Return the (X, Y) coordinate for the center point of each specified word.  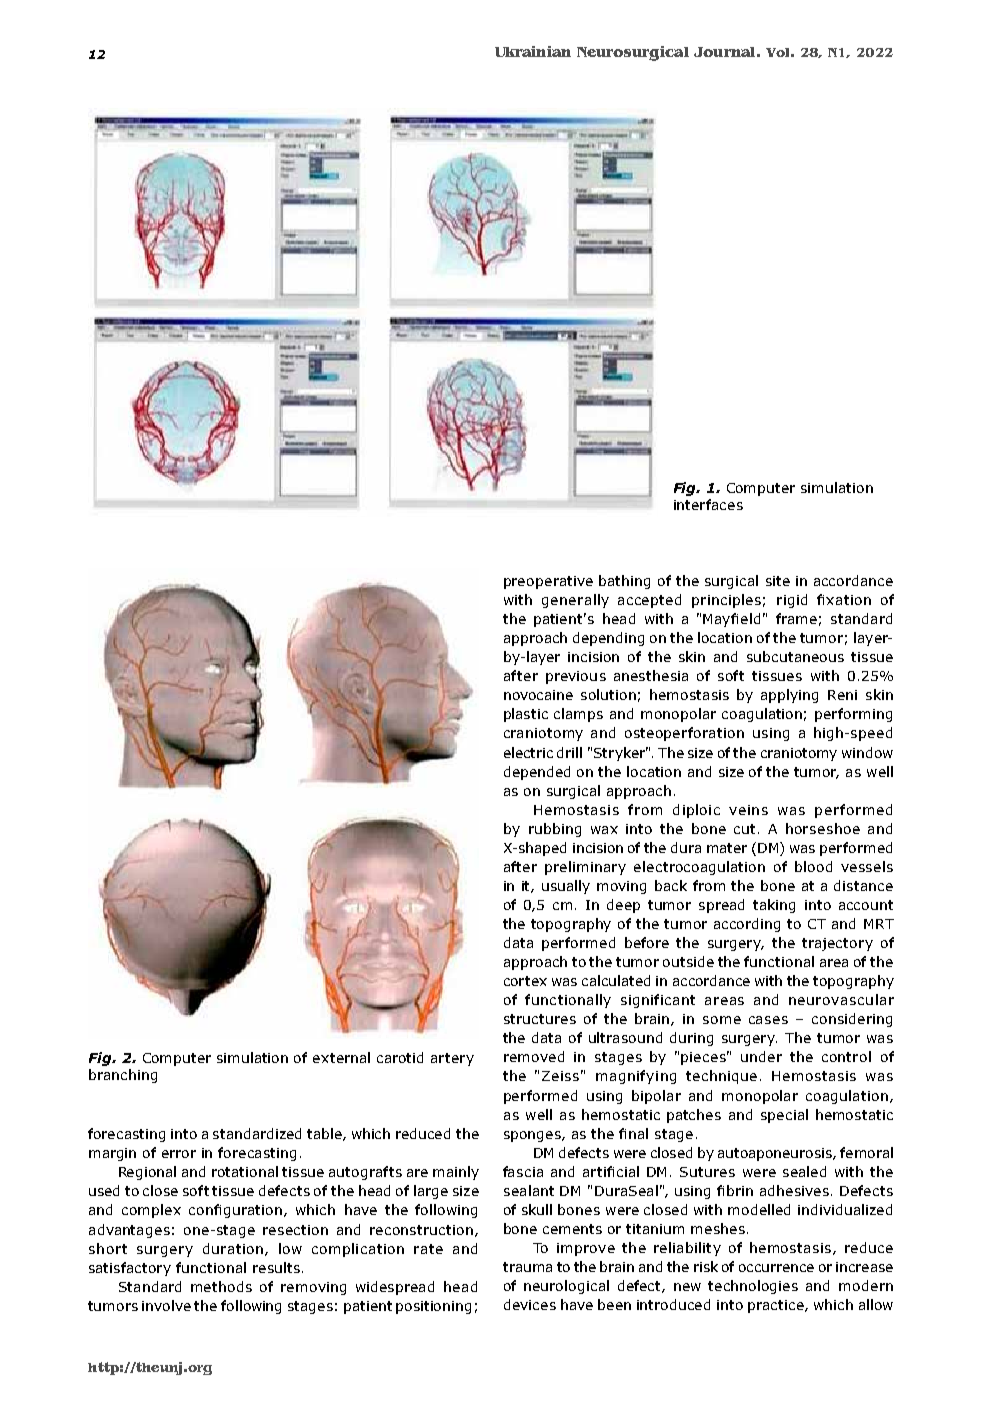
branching (123, 1076)
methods (221, 1286)
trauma (527, 1267)
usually (566, 887)
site (778, 581)
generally (575, 601)
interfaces (708, 504)
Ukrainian (533, 51)
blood (813, 866)
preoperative (548, 582)
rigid (792, 601)
